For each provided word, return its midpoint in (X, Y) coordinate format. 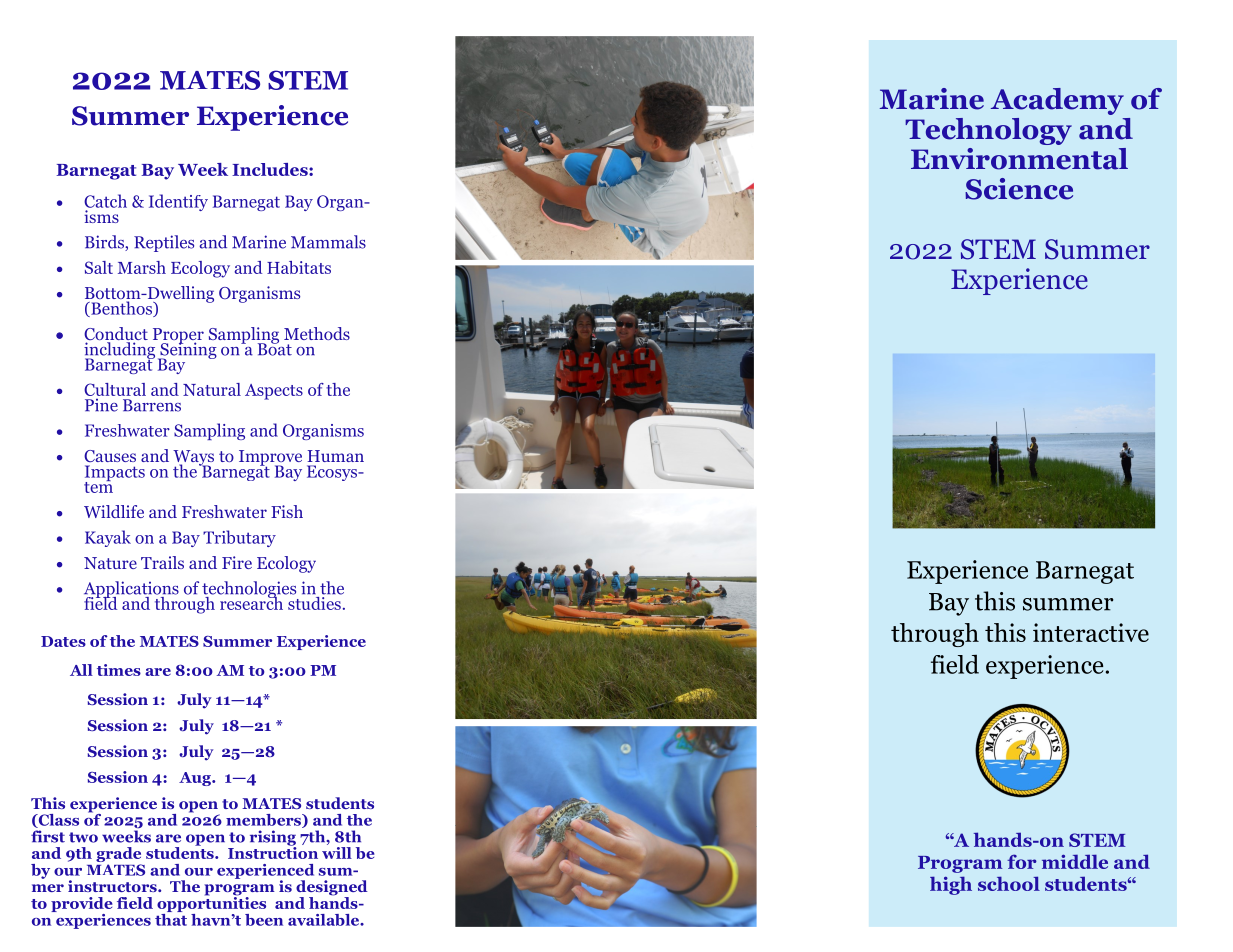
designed (332, 889)
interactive (1091, 632)
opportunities (211, 903)
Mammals (328, 242)
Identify (178, 202)
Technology (988, 131)
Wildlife (114, 511)
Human (335, 456)
